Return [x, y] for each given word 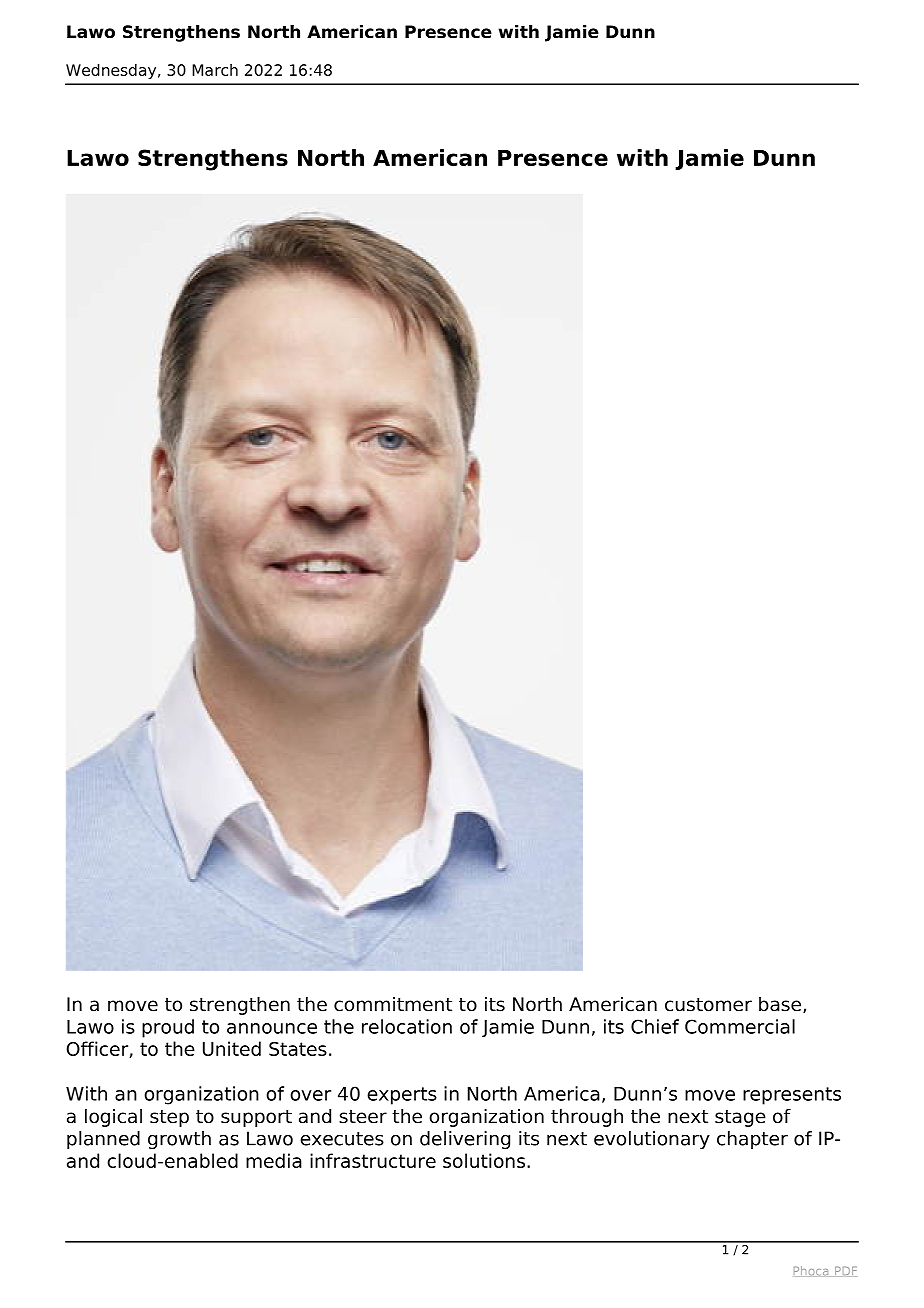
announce [272, 1028]
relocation [407, 1026]
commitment [393, 1004]
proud [168, 1028]
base [781, 1005]
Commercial [740, 1026]
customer [708, 1005]
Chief [655, 1026]
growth [179, 1140]
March [215, 70]
